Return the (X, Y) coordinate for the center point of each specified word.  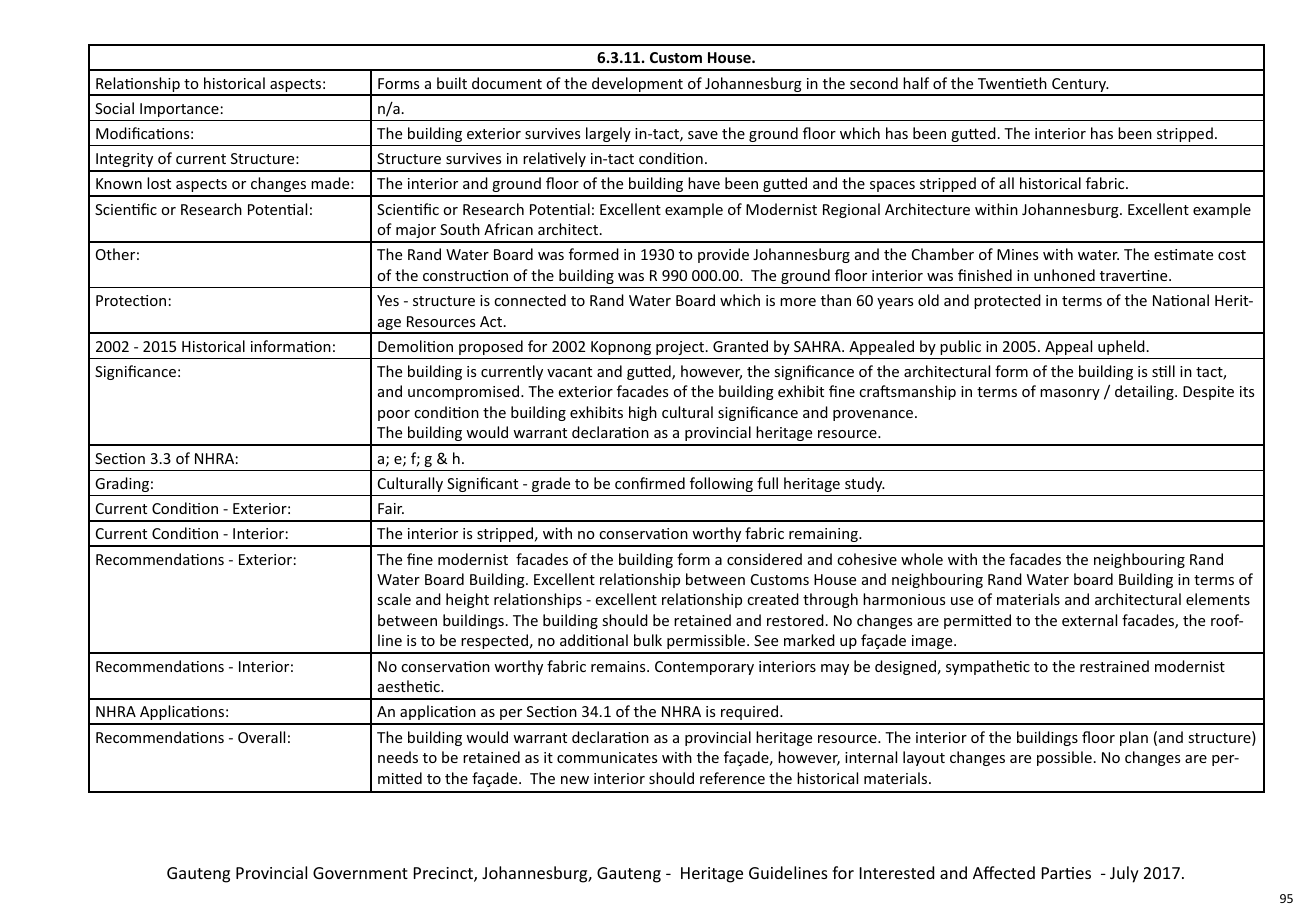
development (637, 86)
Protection (131, 300)
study (865, 484)
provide (723, 255)
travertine (1135, 275)
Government (360, 873)
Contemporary (704, 668)
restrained (1114, 666)
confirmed (650, 483)
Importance (179, 110)
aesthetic (410, 686)
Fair (391, 508)
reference (732, 778)
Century (1079, 86)
